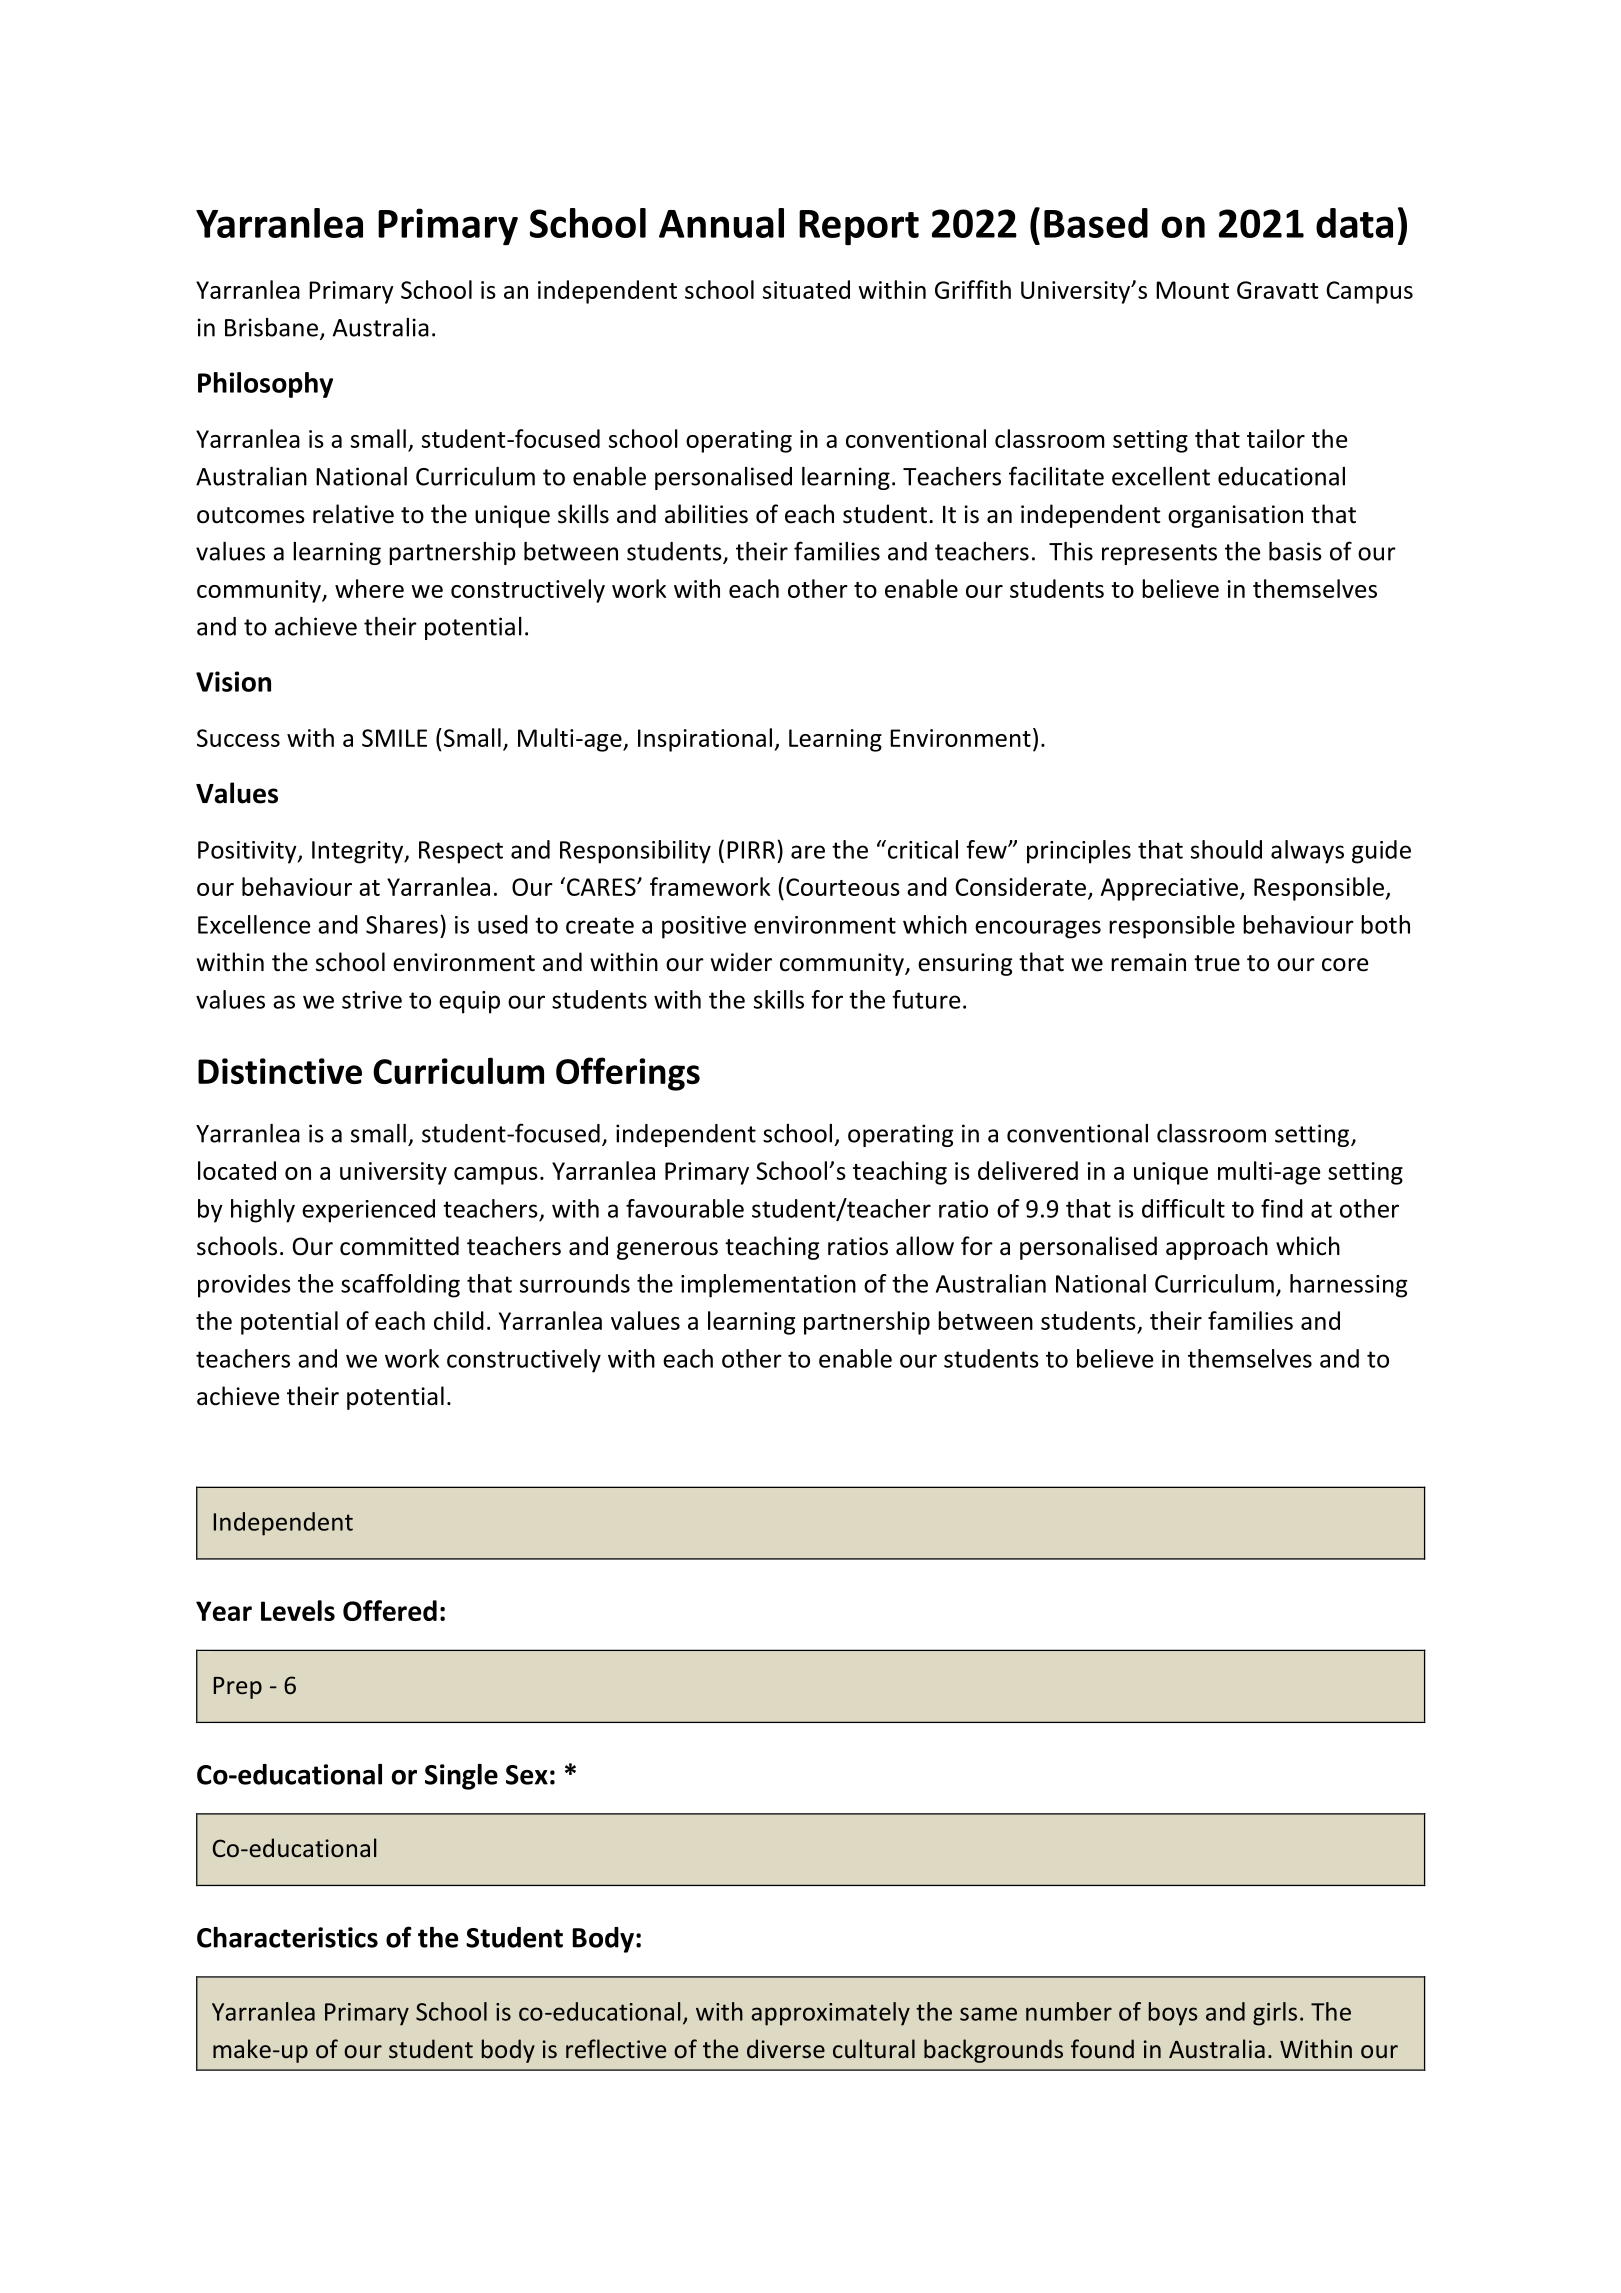 The height and width of the screenshot is (2293, 1621). What do you see at coordinates (768, 1286) in the screenshot?
I see `implementation` at bounding box center [768, 1286].
